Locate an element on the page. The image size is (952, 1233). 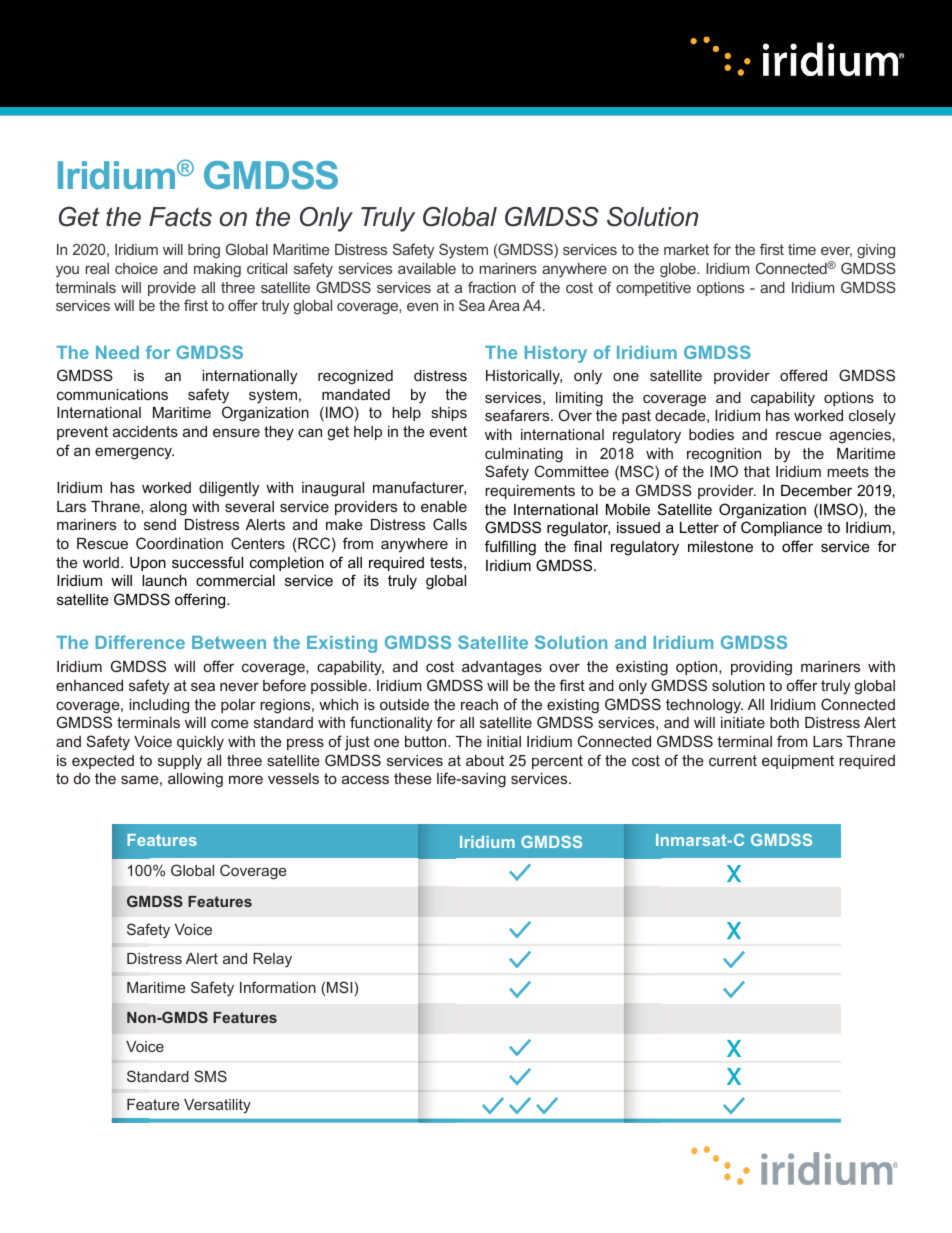
Relay is located at coordinates (272, 960).
